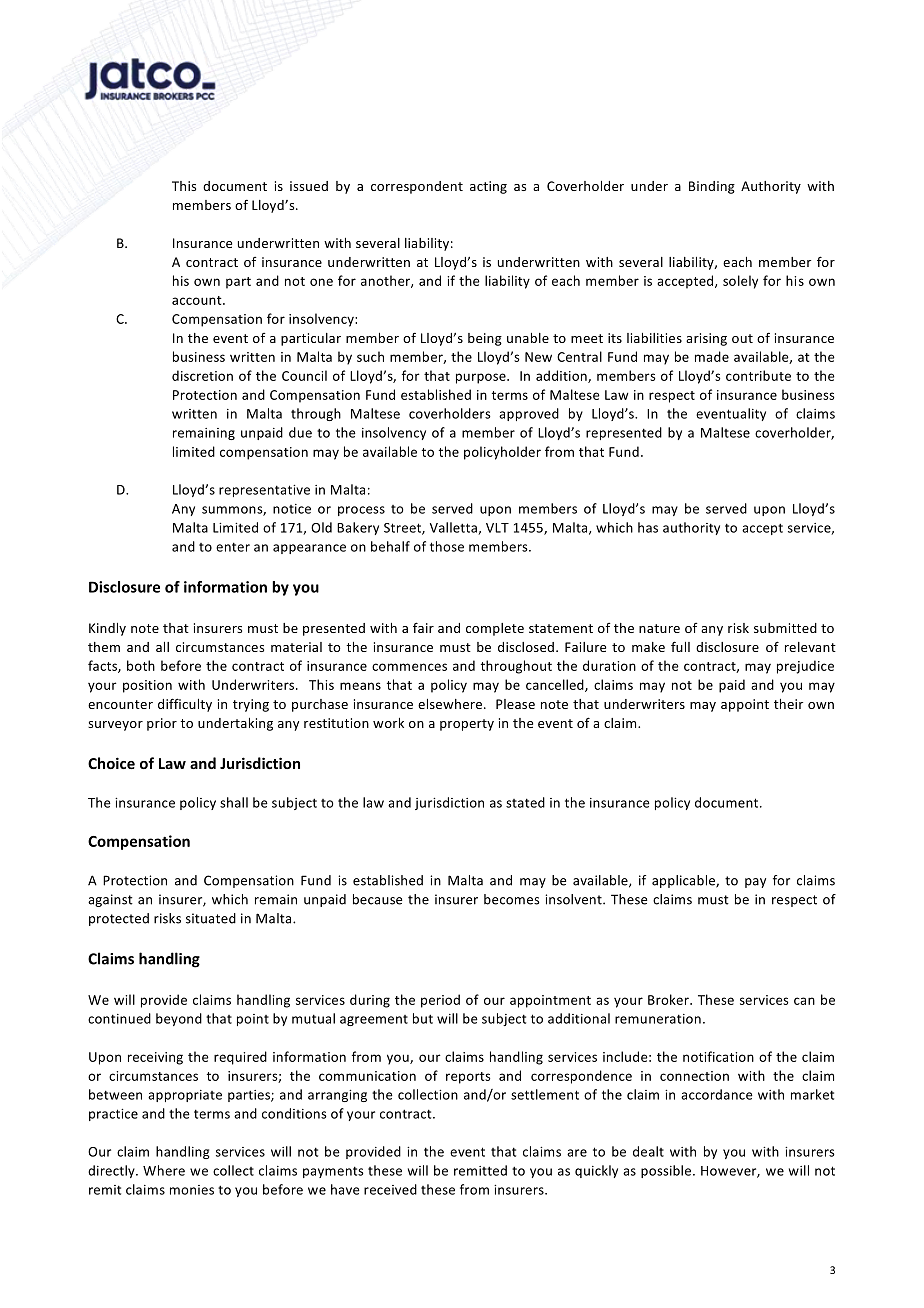 This screenshot has width=924, height=1308. I want to click on received, so click(390, 1189).
